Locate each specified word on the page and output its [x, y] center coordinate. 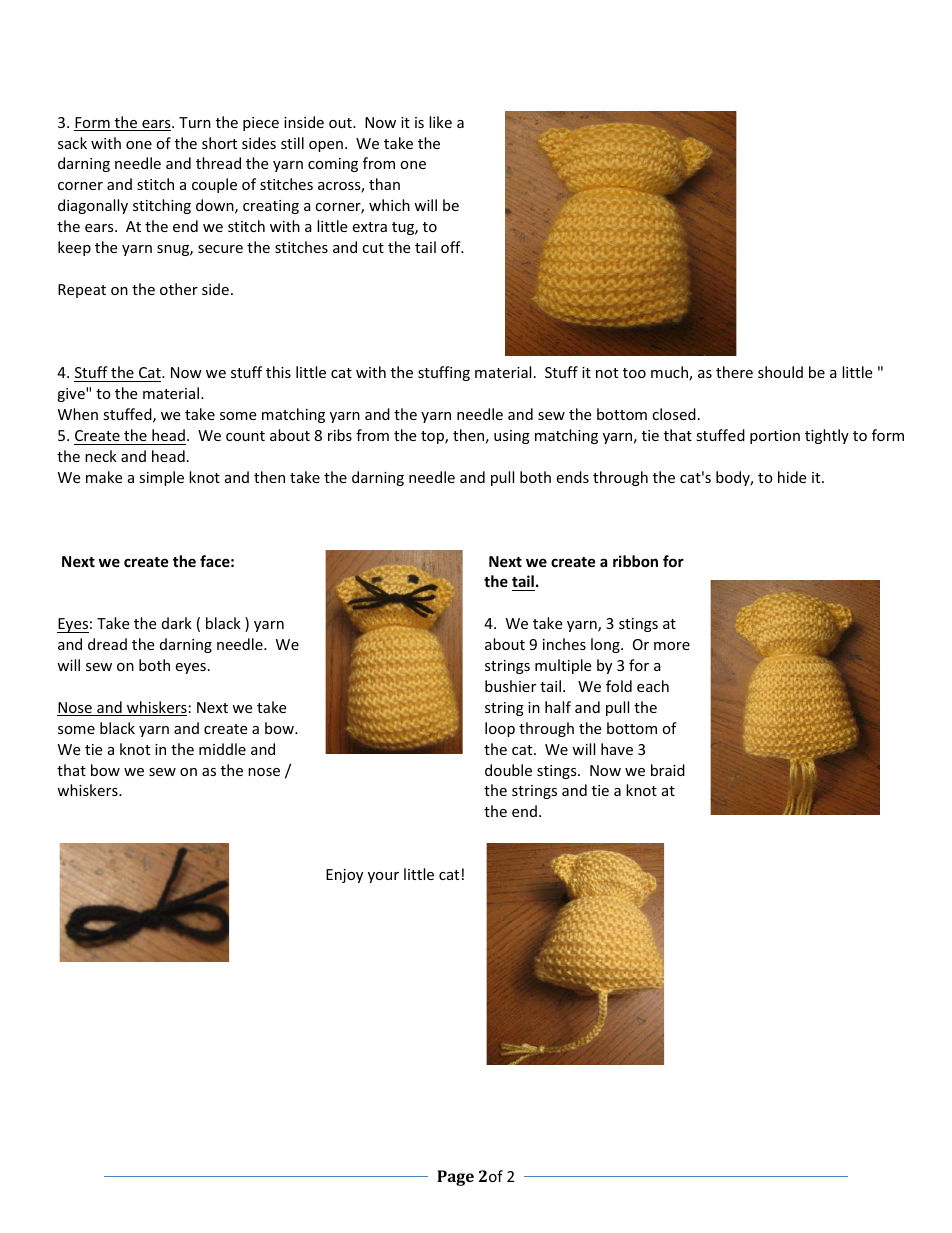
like [440, 122]
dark [177, 623]
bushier [510, 686]
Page [455, 1178]
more [672, 646]
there [734, 372]
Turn [195, 122]
